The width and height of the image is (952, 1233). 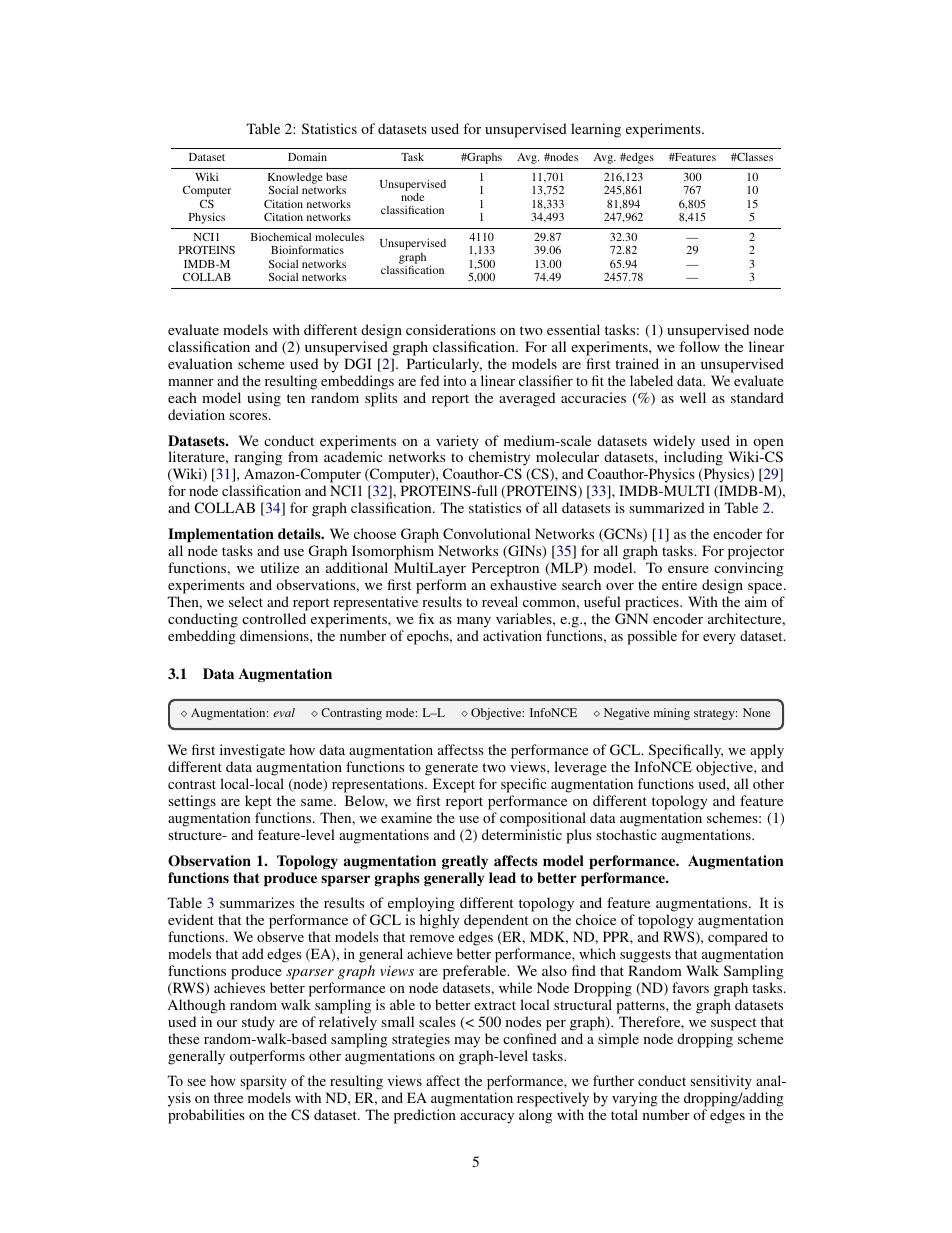 What do you see at coordinates (274, 618) in the image?
I see `controlled` at bounding box center [274, 618].
